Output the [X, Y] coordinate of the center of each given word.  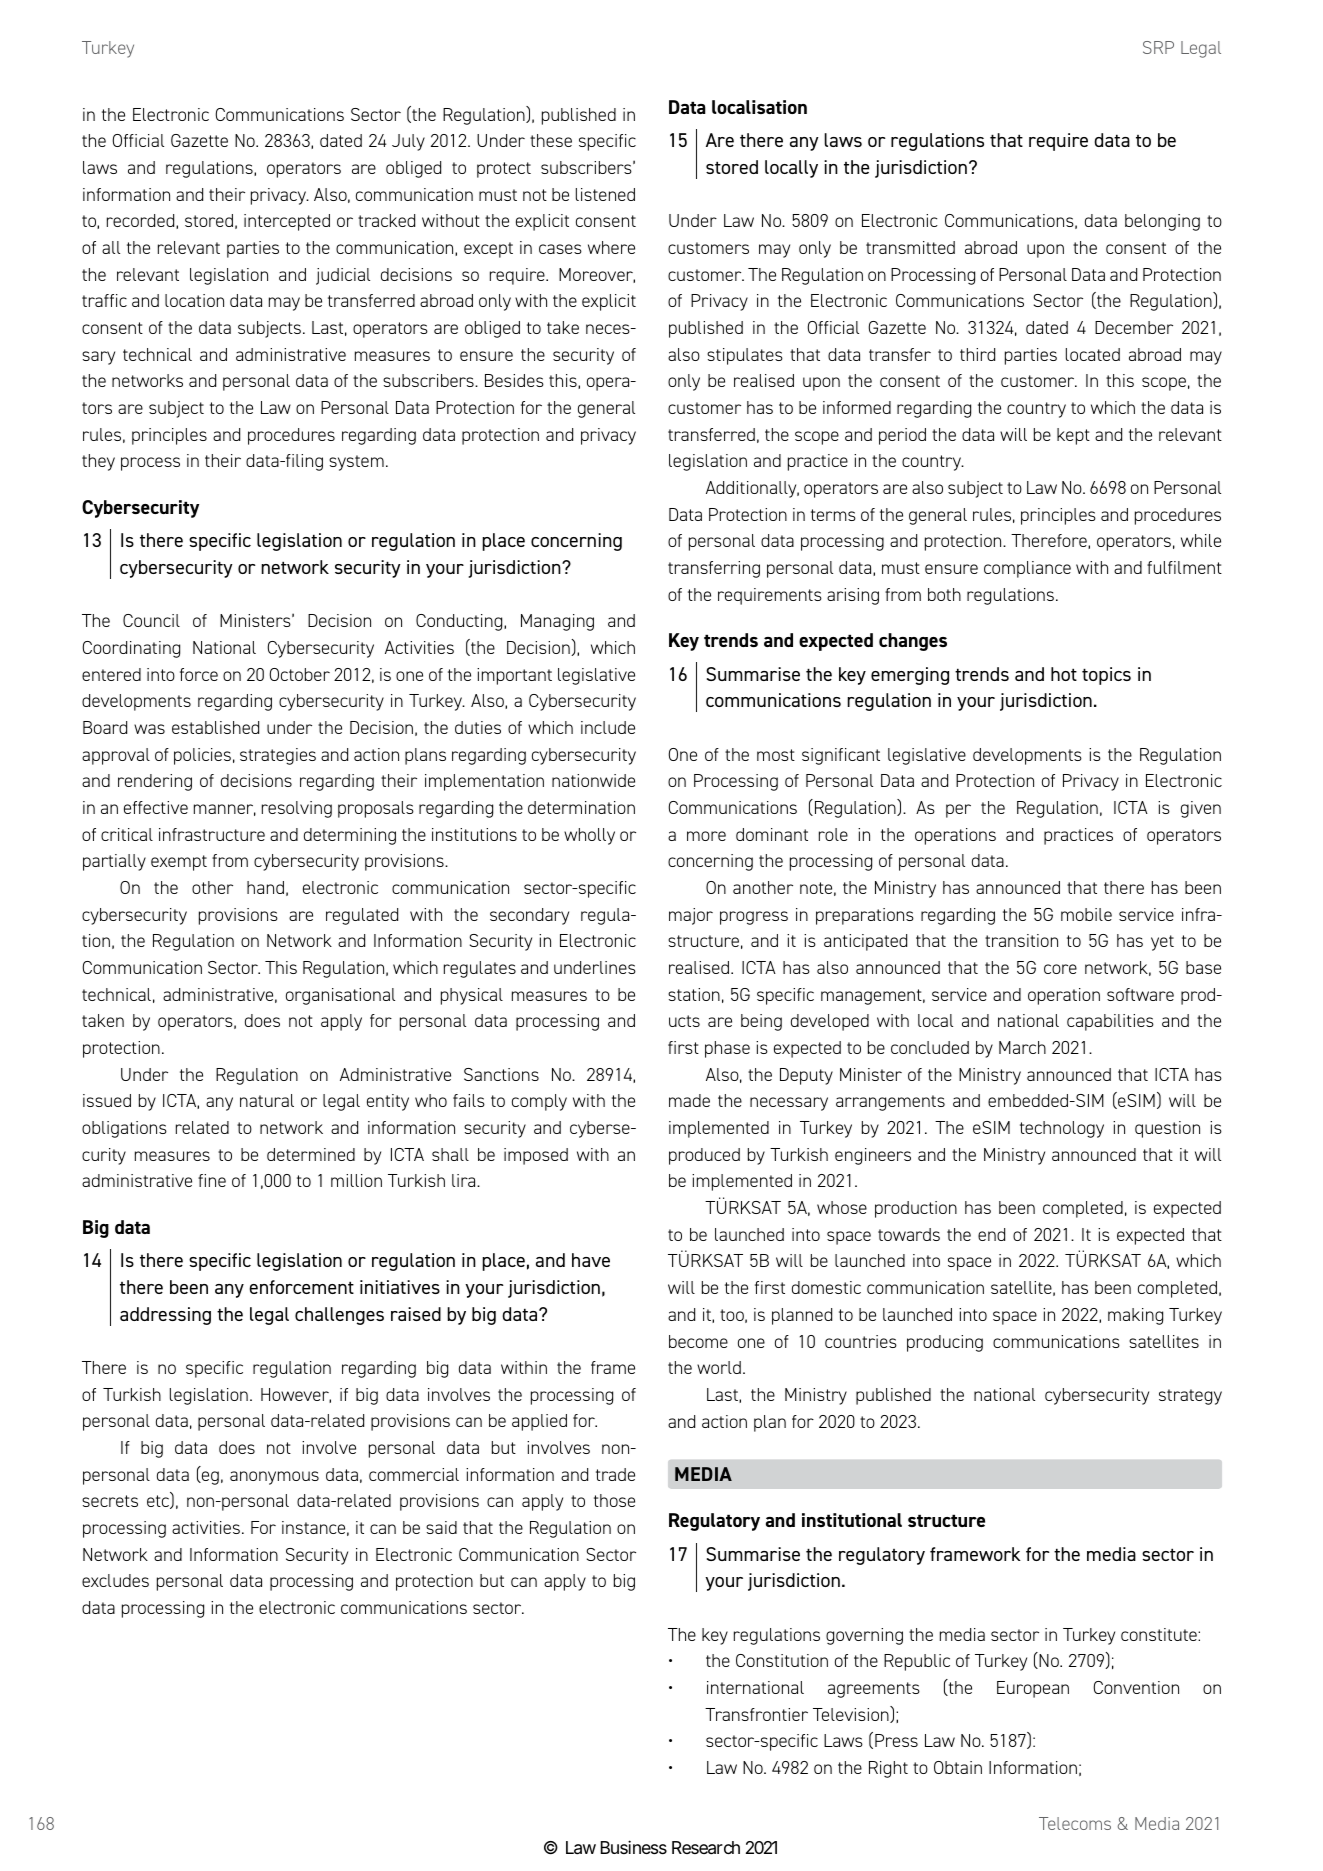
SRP [1158, 47]
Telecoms [1075, 1823]
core [1060, 969]
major [691, 916]
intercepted [287, 222]
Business [634, 1847]
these [551, 140]
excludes [115, 1580]
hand [265, 887]
